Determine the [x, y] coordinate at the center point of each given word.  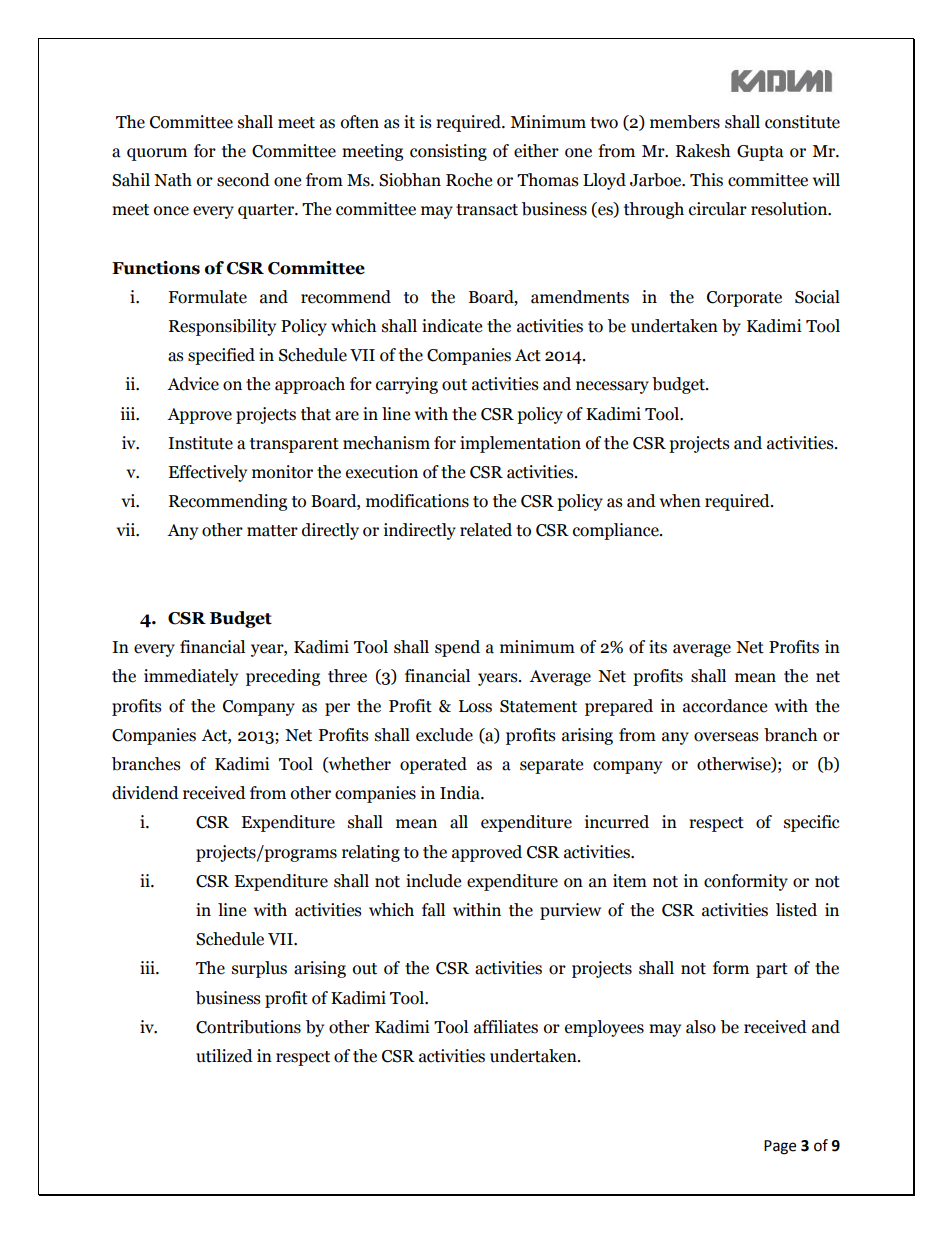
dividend [145, 793]
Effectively [207, 473]
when [680, 501]
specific [812, 823]
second [243, 180]
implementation [520, 444]
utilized [224, 1056]
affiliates [506, 1027]
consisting [448, 152]
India [461, 793]
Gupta [760, 153]
